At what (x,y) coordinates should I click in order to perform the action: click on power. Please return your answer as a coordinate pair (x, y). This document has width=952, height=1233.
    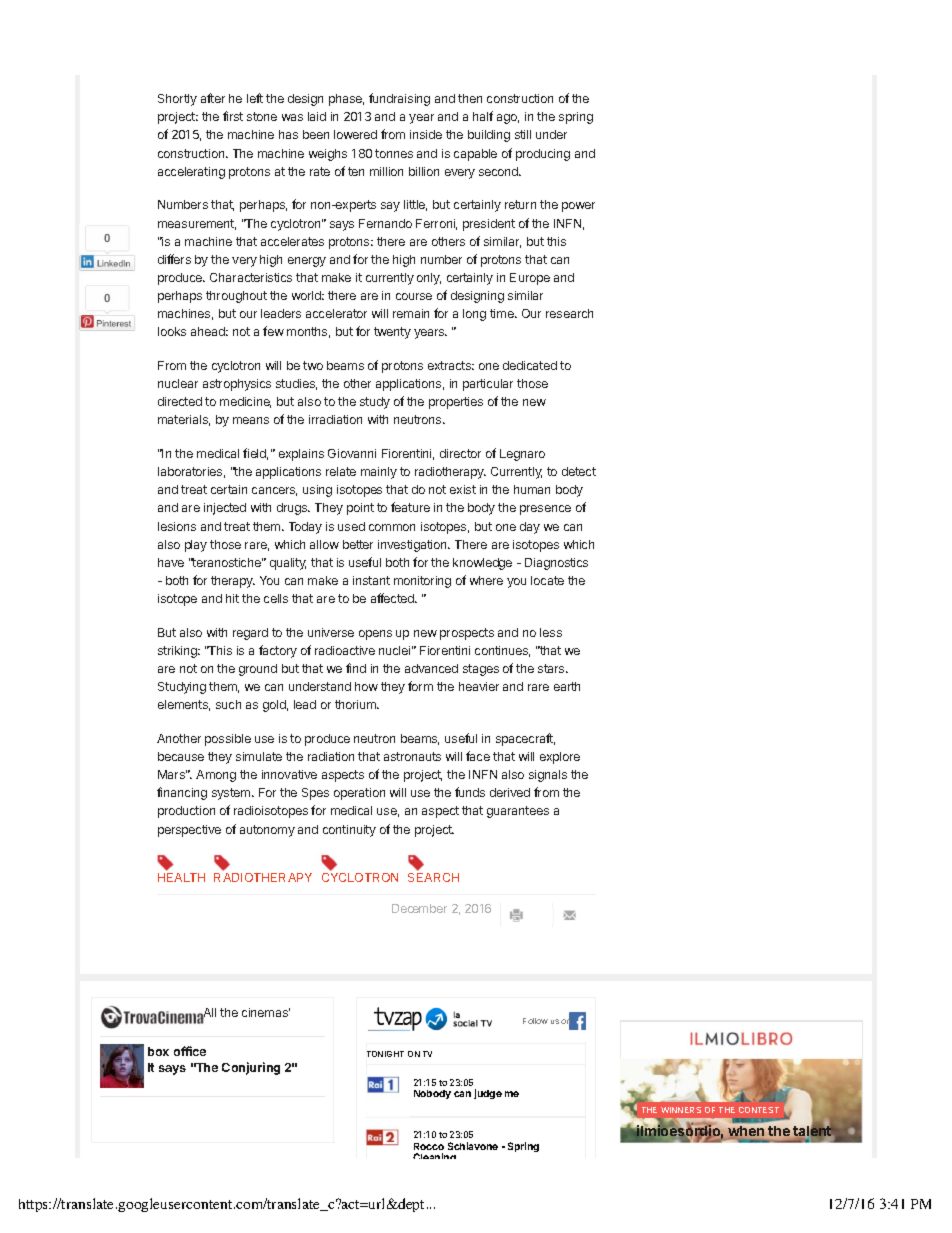
    Looking at the image, I should click on (578, 207).
